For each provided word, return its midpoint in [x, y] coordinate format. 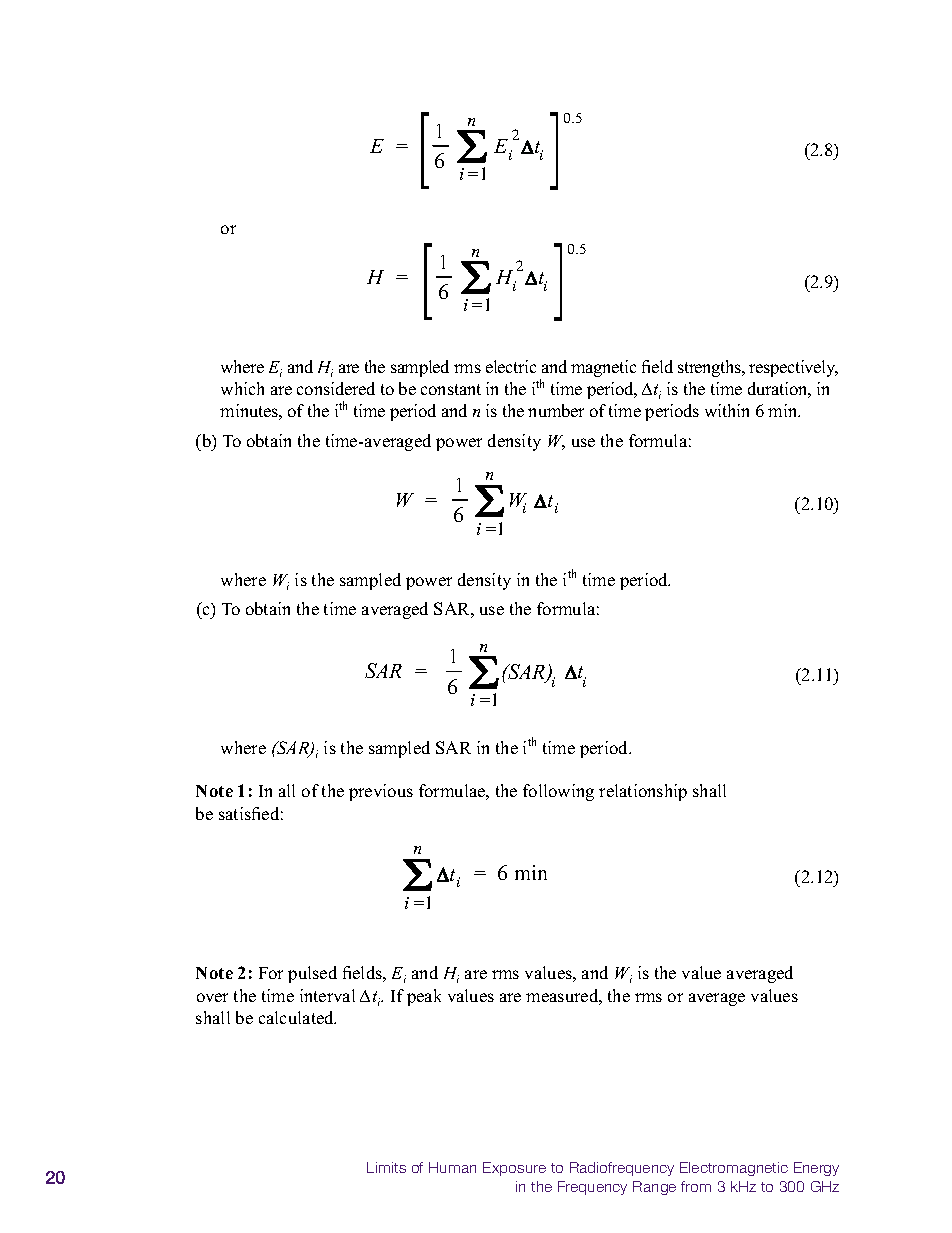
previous [381, 792]
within [727, 410]
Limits [386, 1167]
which [242, 388]
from [696, 1186]
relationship [643, 792]
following [558, 792]
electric [511, 366]
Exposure [514, 1169]
